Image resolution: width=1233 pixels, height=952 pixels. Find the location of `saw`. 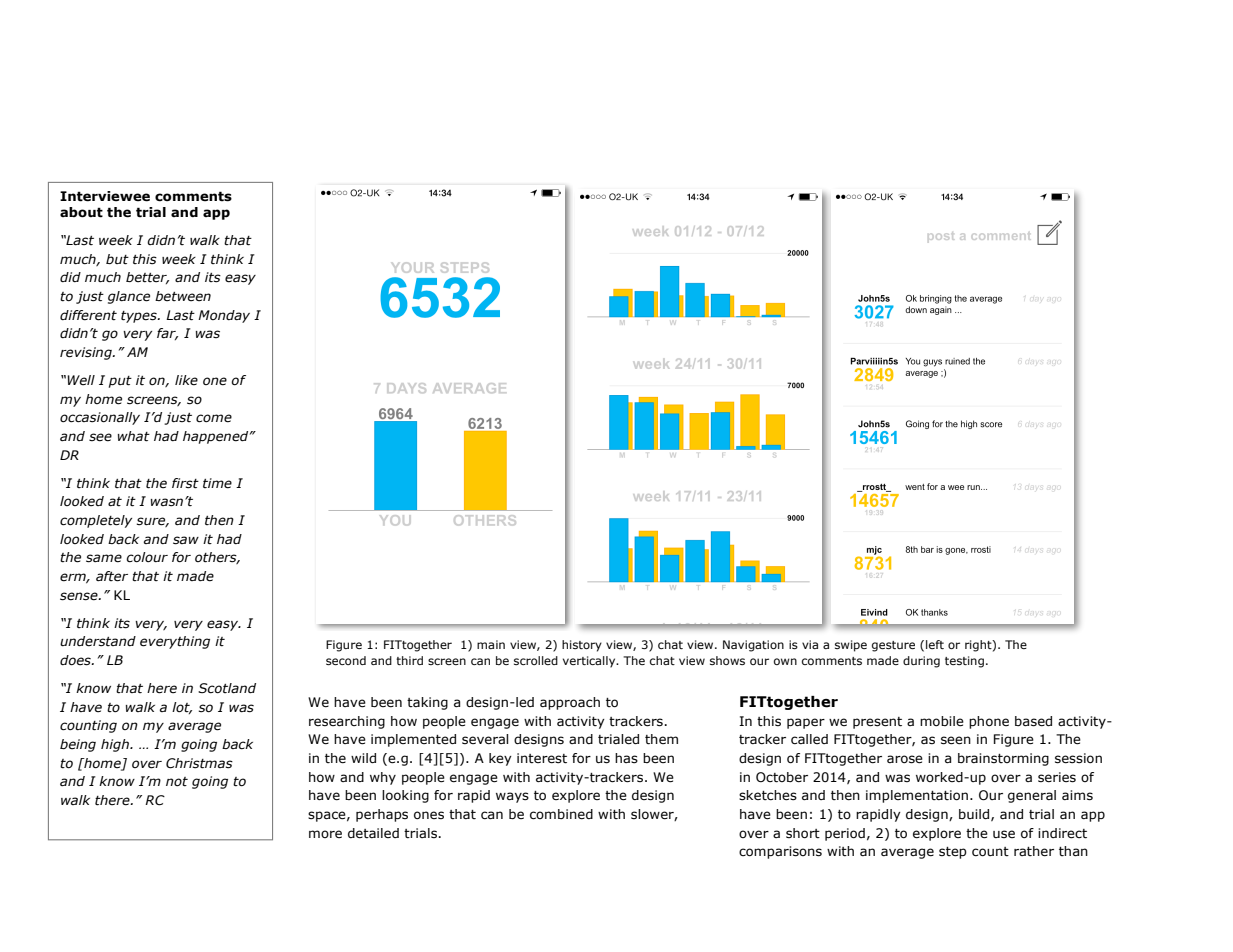

saw is located at coordinates (186, 540).
